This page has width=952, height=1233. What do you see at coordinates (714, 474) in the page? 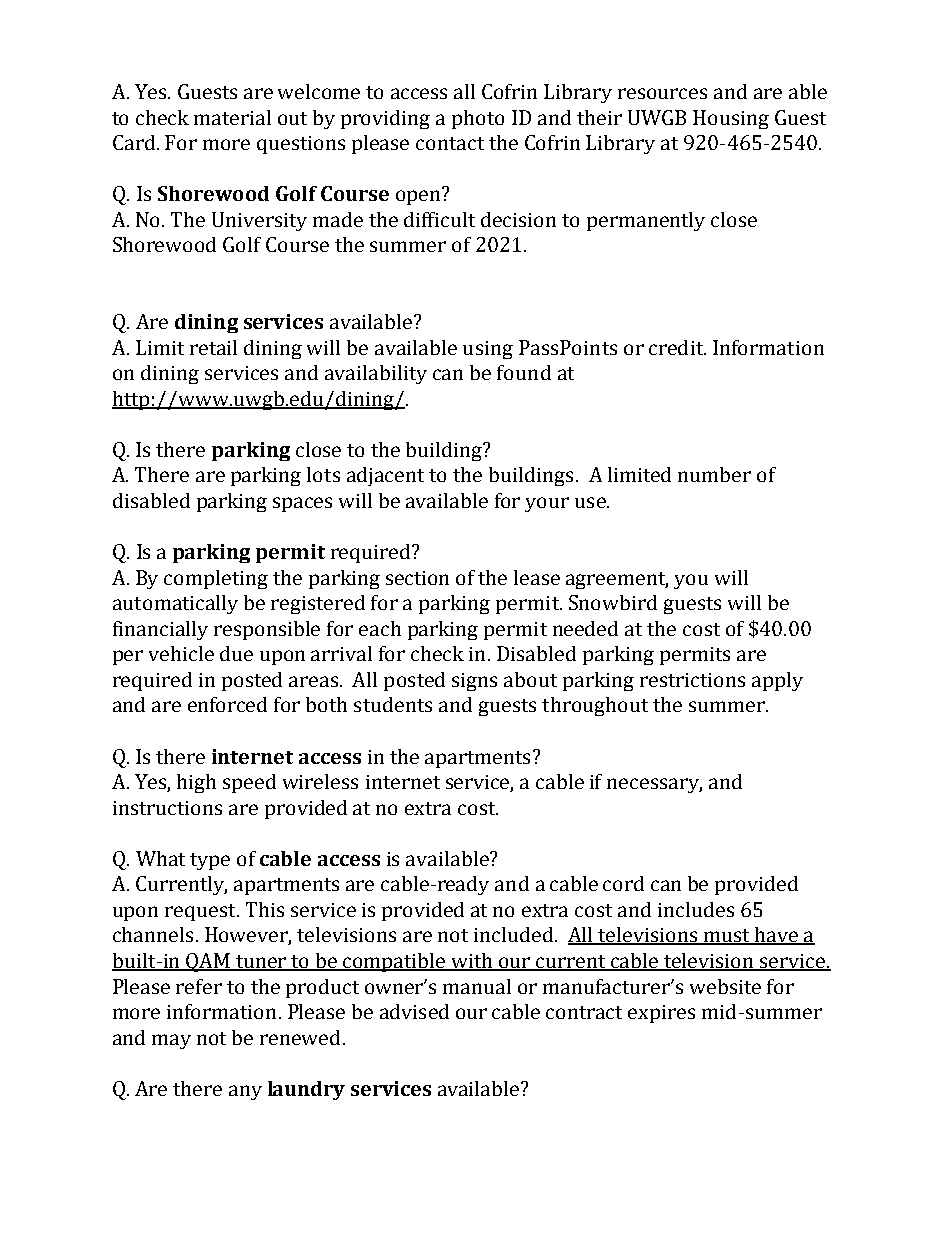
I see `number` at bounding box center [714, 474].
